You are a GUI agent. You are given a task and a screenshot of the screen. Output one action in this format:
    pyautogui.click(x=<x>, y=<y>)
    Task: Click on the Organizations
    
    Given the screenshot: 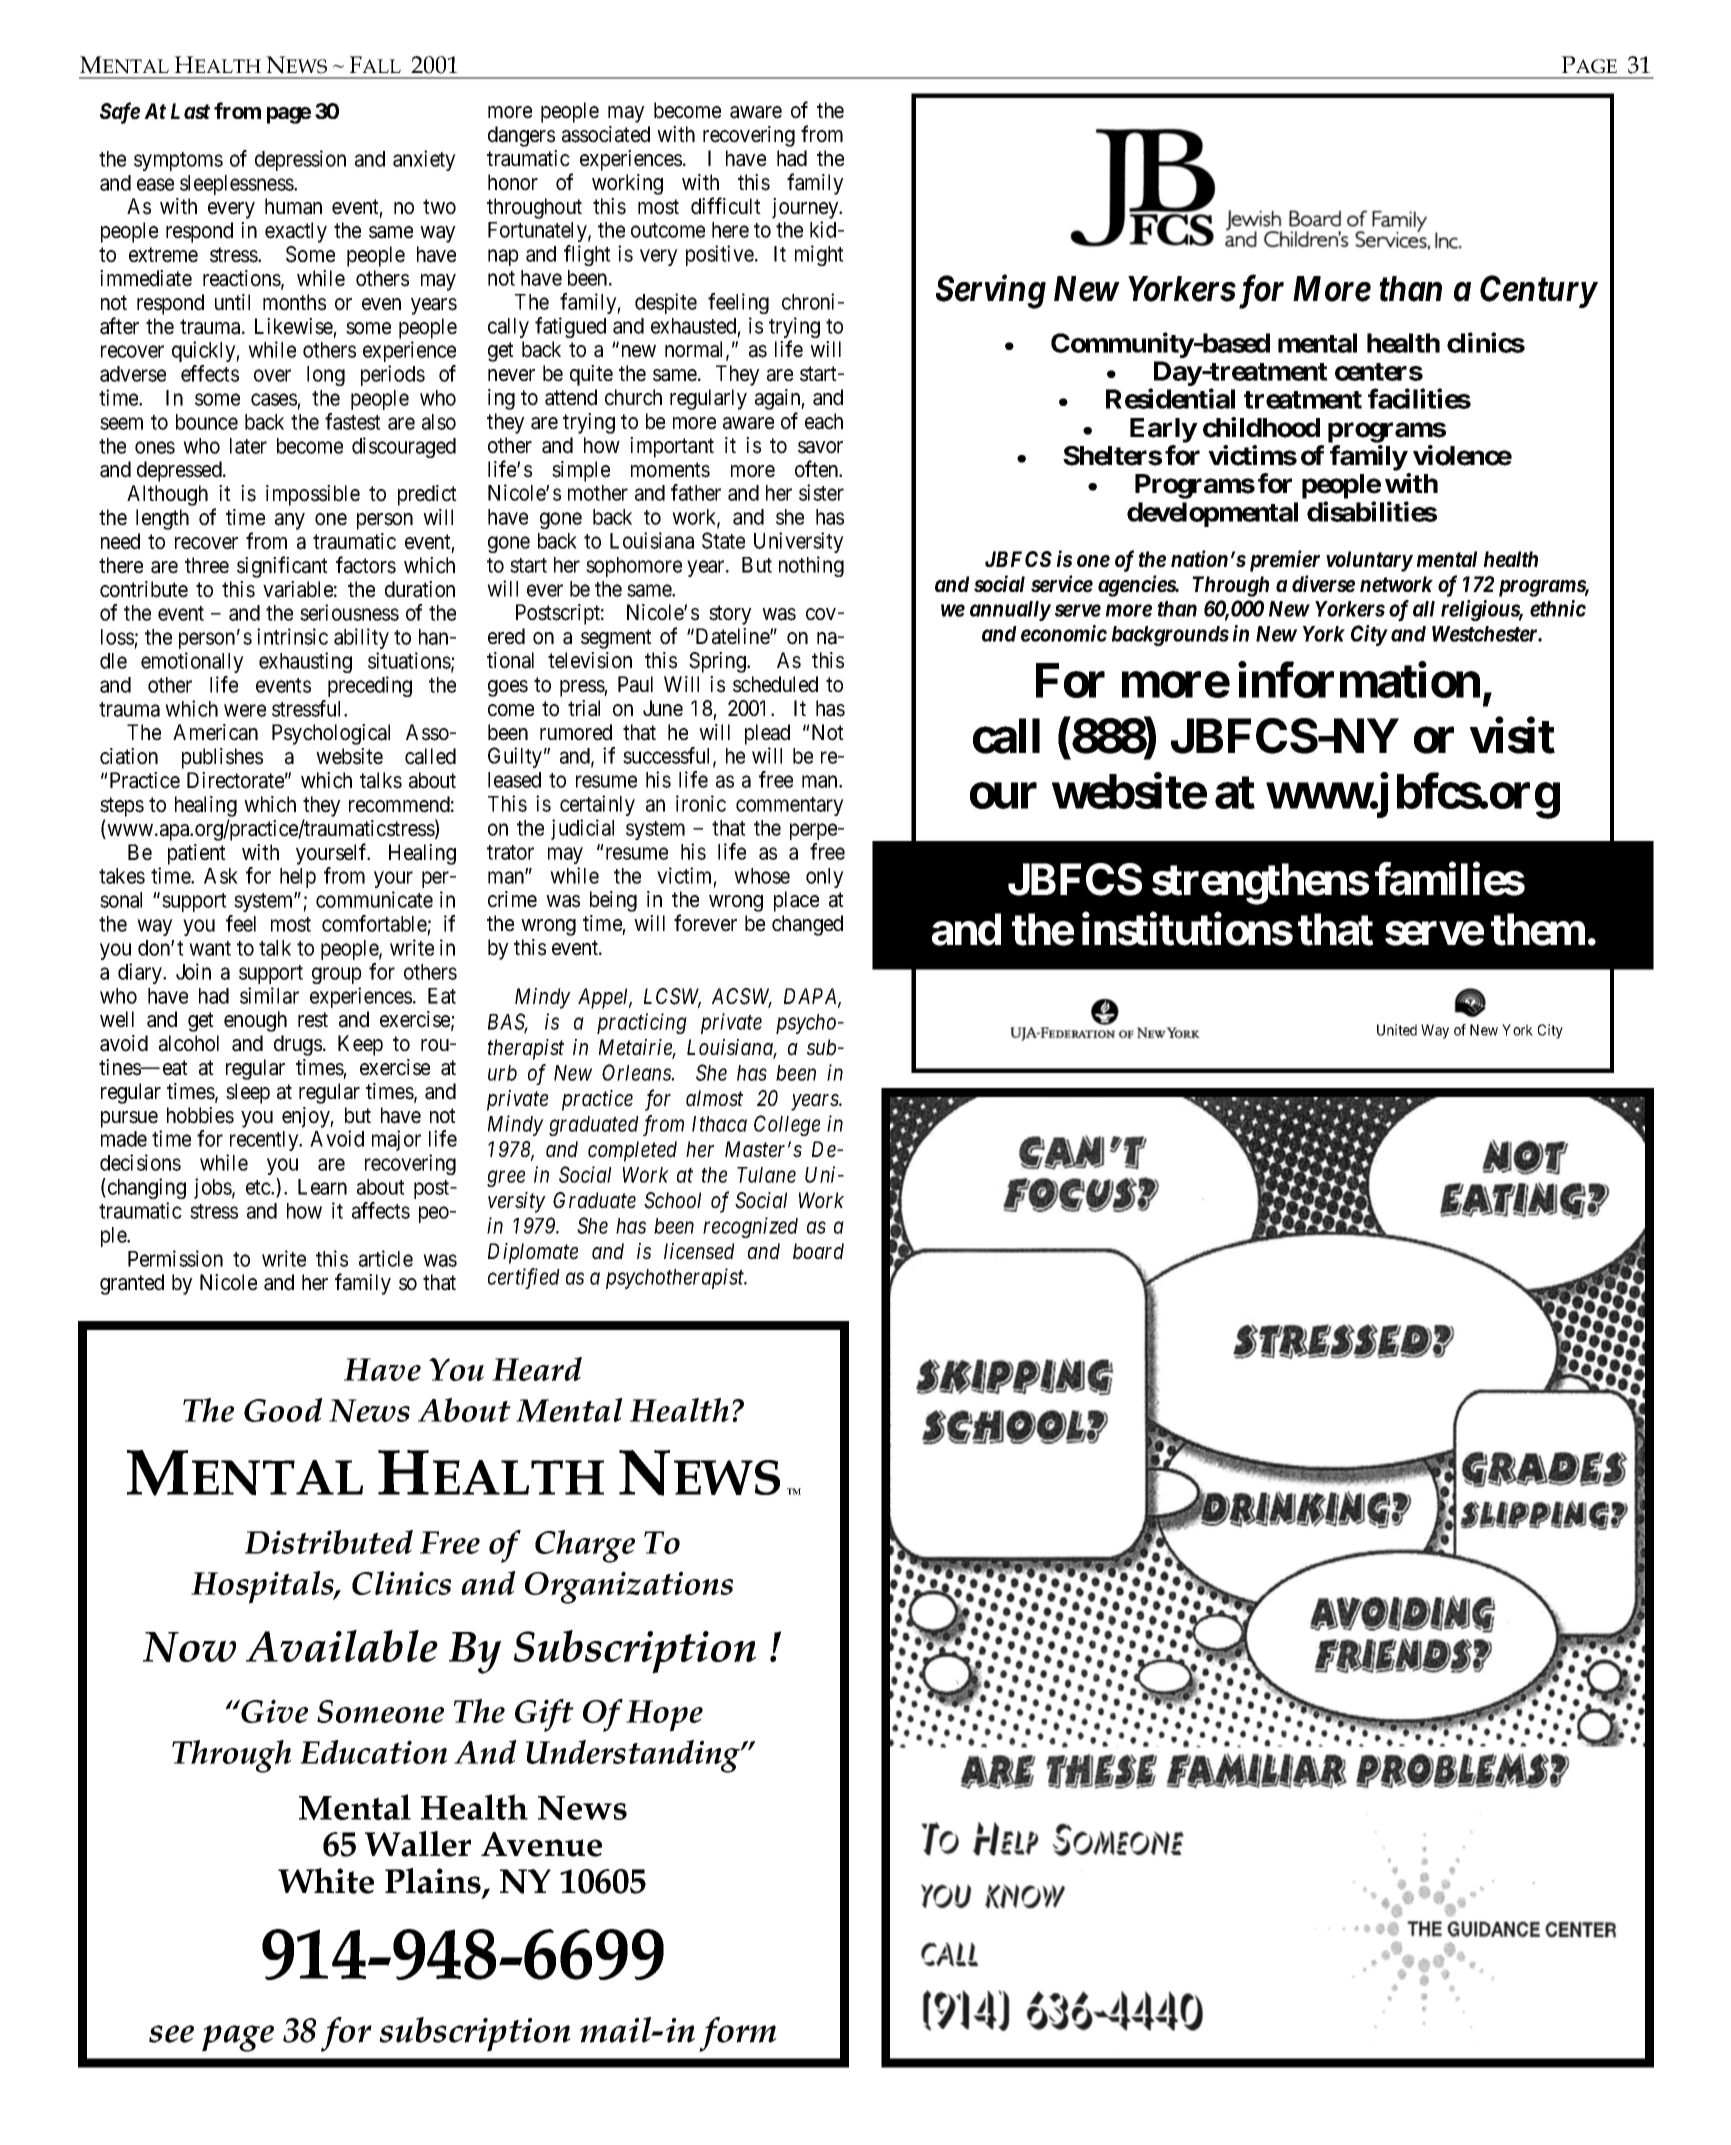 What is the action you would take?
    pyautogui.click(x=629, y=1587)
